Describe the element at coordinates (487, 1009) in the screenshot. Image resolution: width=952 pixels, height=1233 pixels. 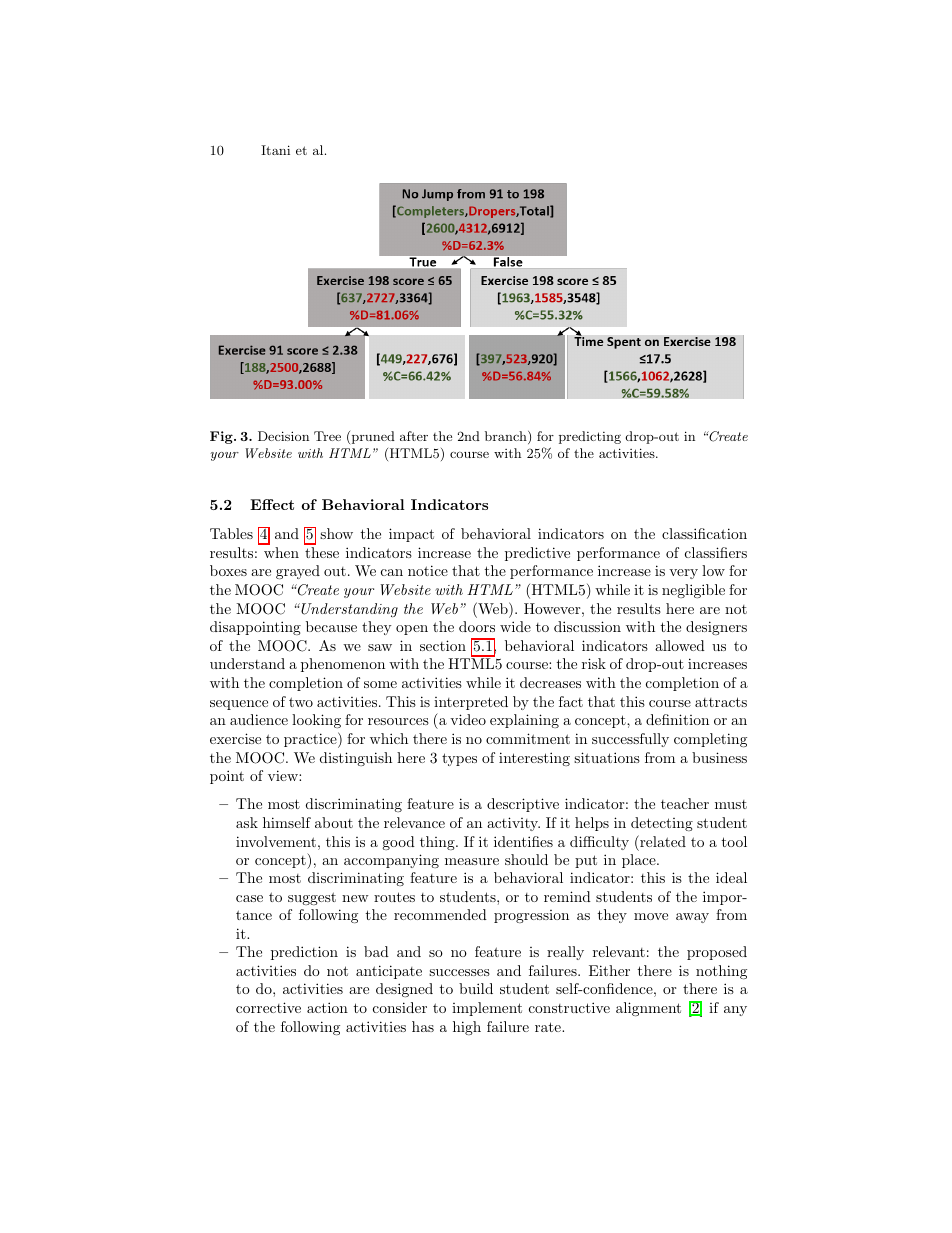
I see `implement` at that location.
